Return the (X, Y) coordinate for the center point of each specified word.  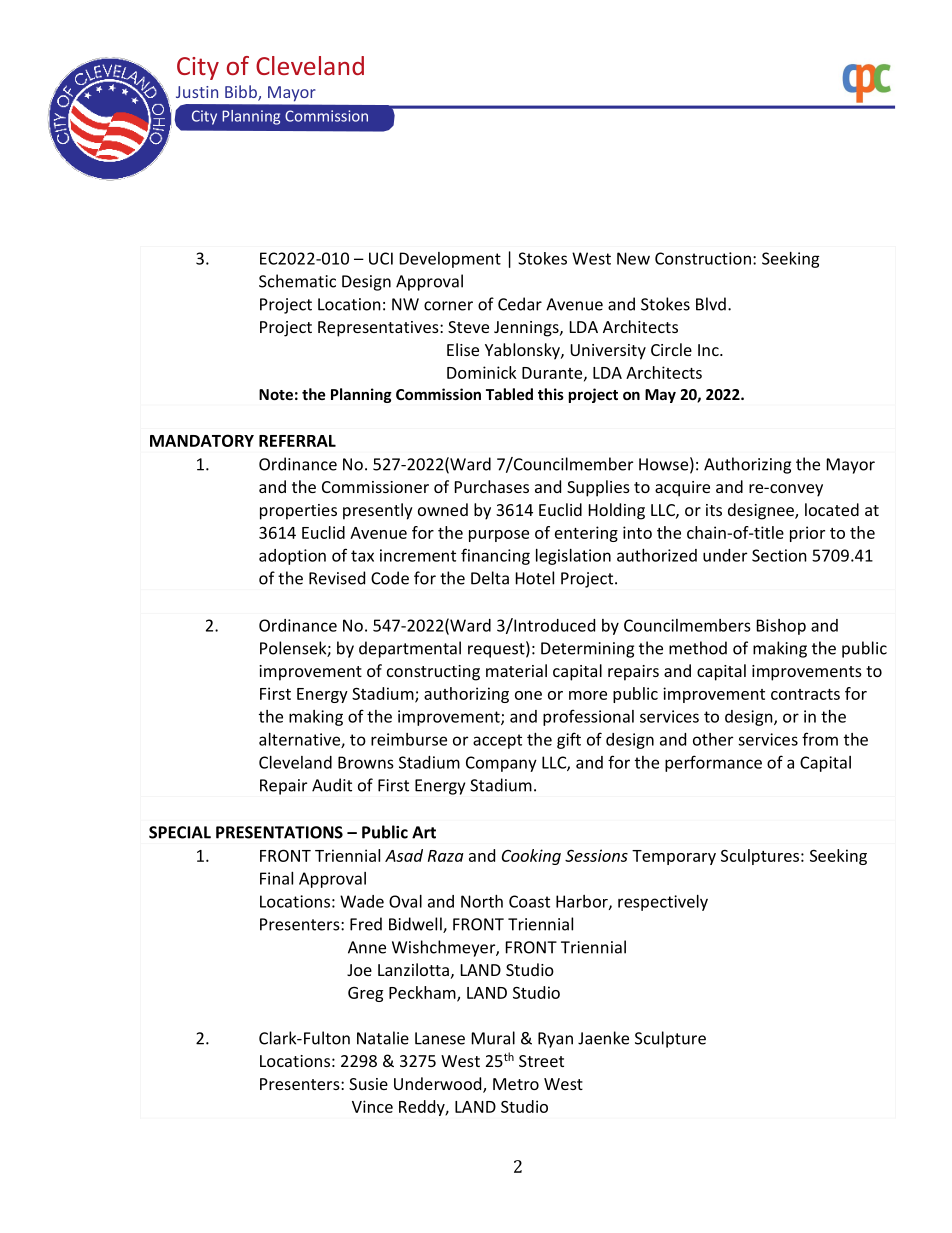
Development (450, 260)
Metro (516, 1084)
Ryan (555, 1040)
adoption (292, 557)
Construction (703, 258)
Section (779, 555)
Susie (368, 1084)
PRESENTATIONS (279, 832)
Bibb (242, 93)
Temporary (674, 857)
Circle (671, 349)
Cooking (531, 857)
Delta (490, 578)
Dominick (482, 372)
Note (276, 394)
